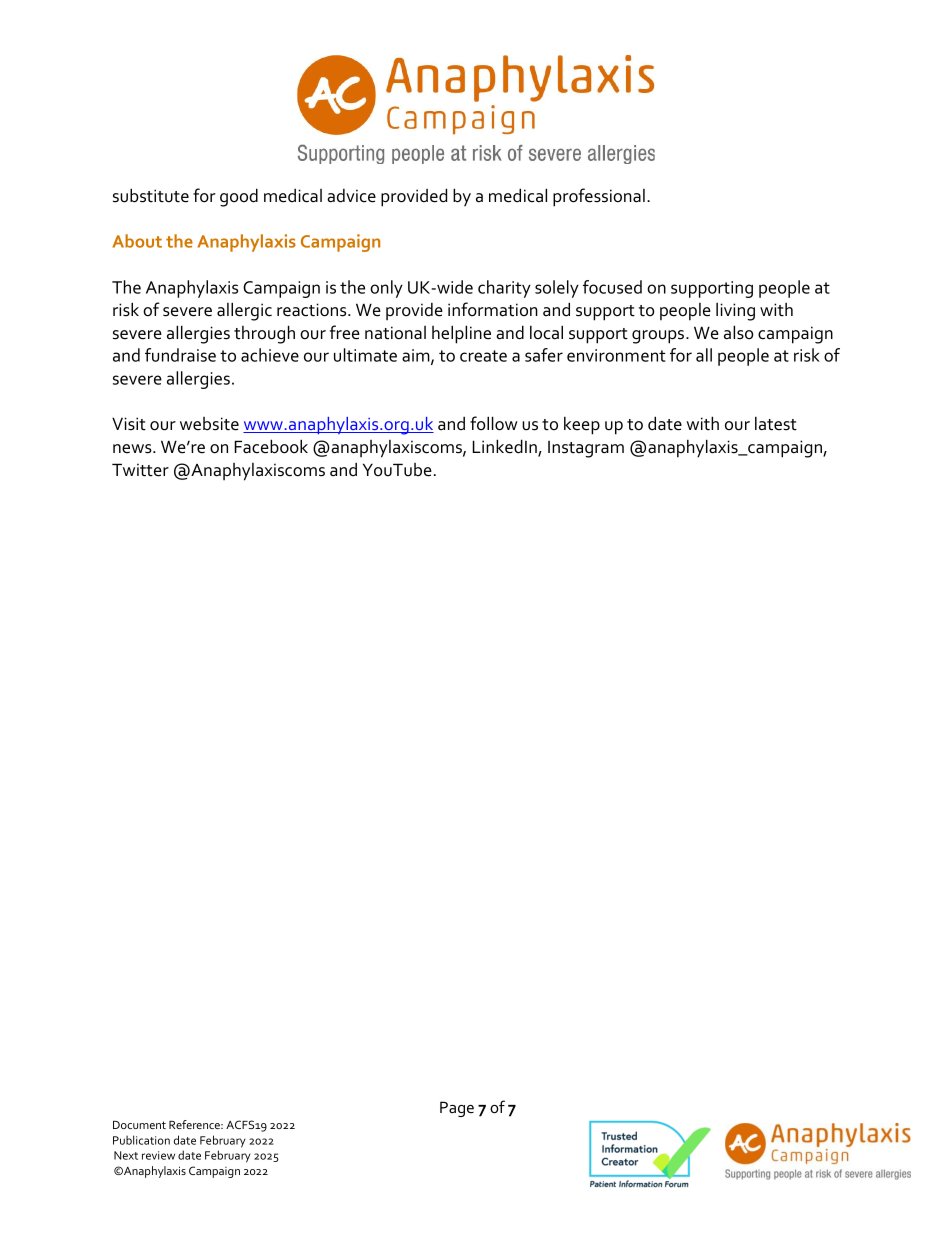 Image resolution: width=952 pixels, height=1233 pixels. Describe the element at coordinates (776, 424) in the page. I see `latest` at that location.
